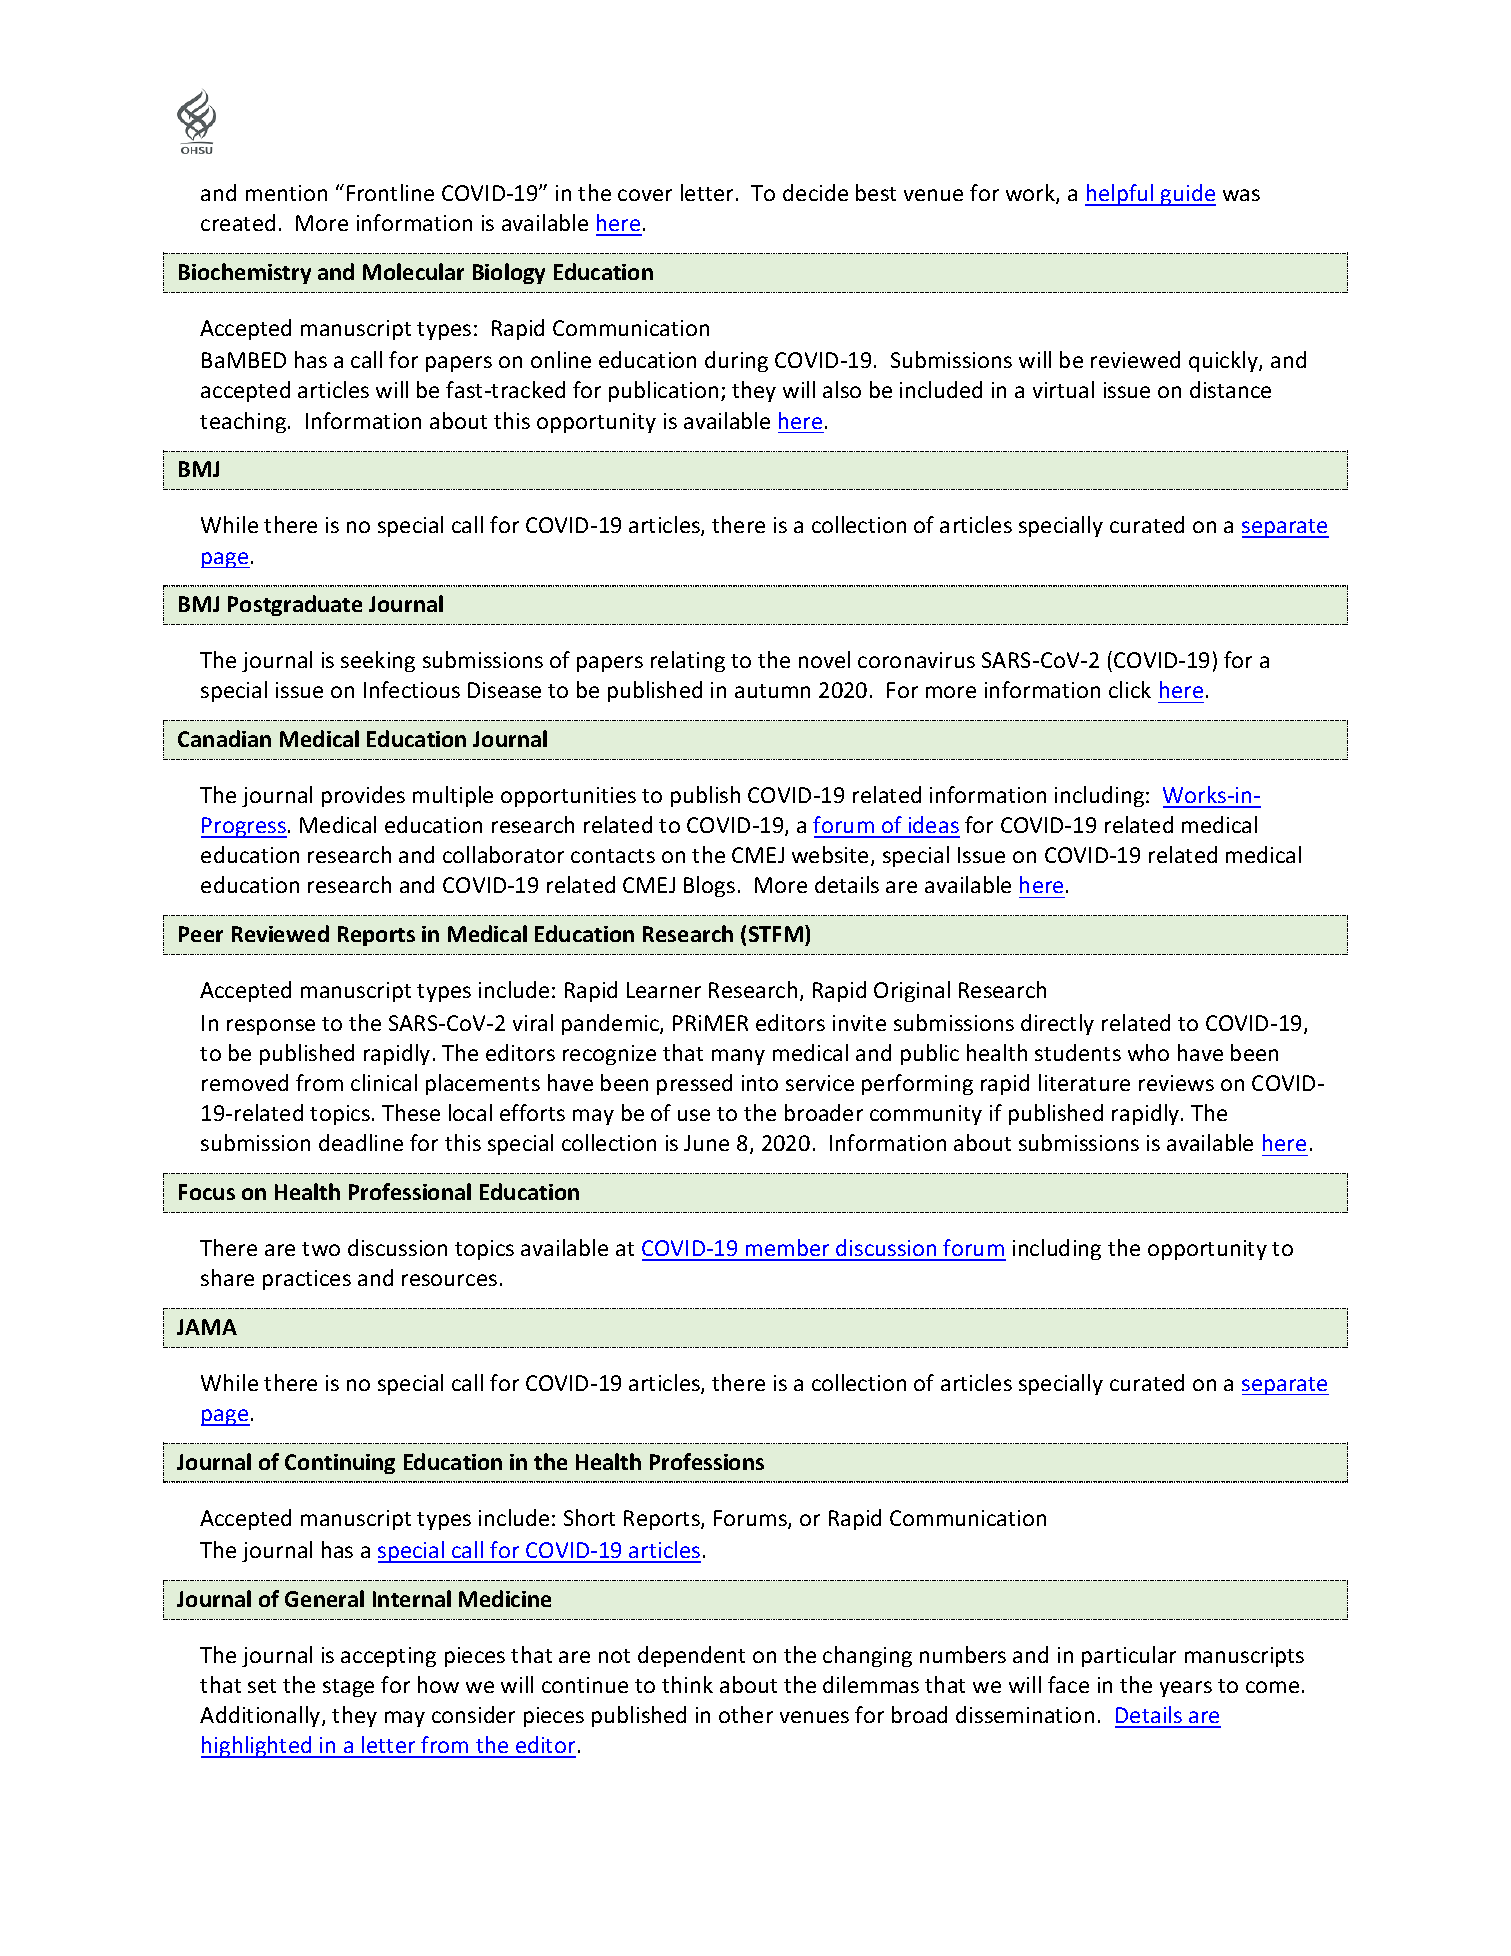  I want to click on Learner, so click(664, 990).
